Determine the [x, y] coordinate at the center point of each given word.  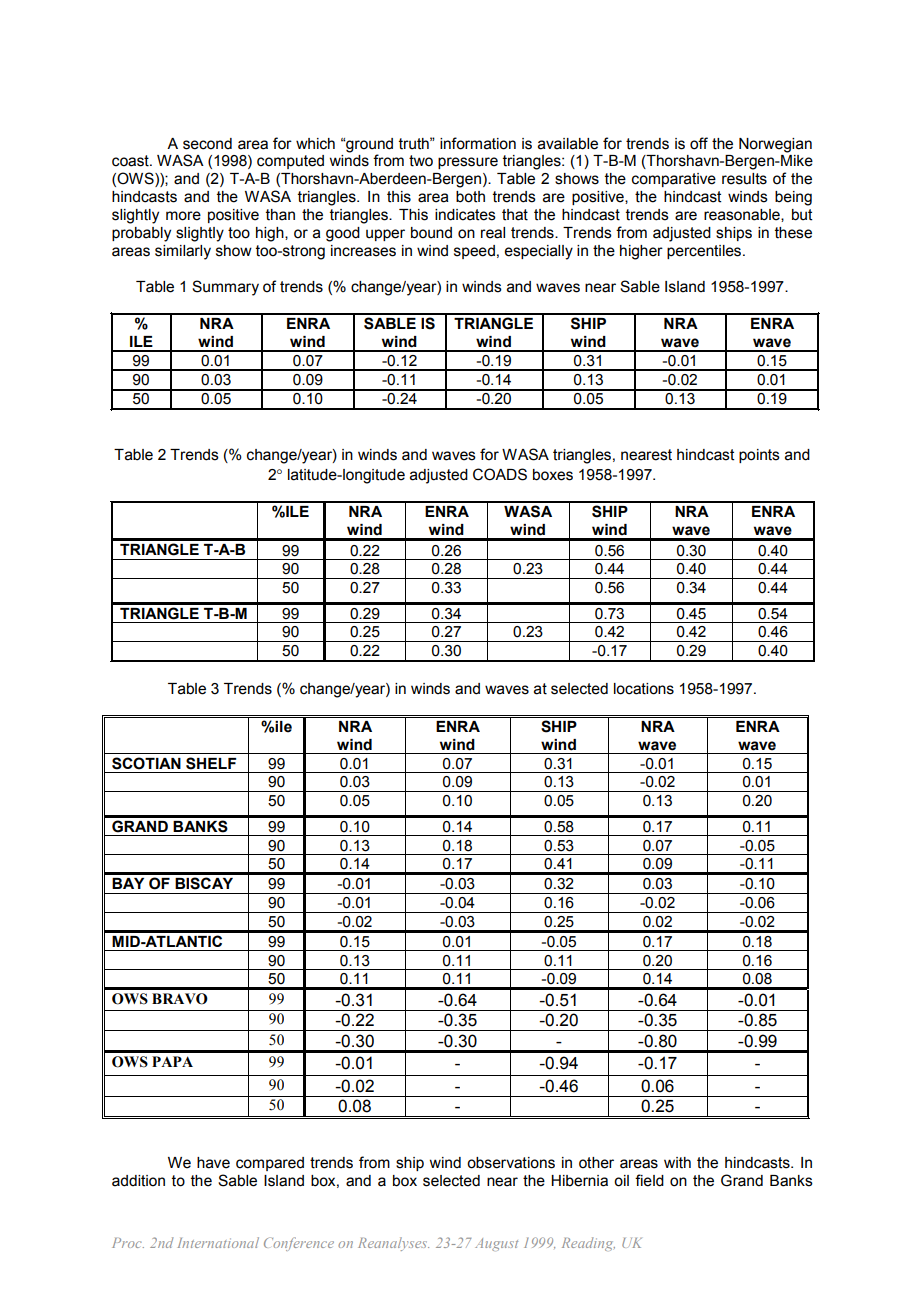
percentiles [705, 252]
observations [511, 1163]
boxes [553, 475]
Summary [225, 288]
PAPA [172, 1061]
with [677, 1163]
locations [644, 689]
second [207, 144]
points [759, 456]
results [744, 179]
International [218, 1242]
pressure [468, 163]
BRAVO [180, 999]
